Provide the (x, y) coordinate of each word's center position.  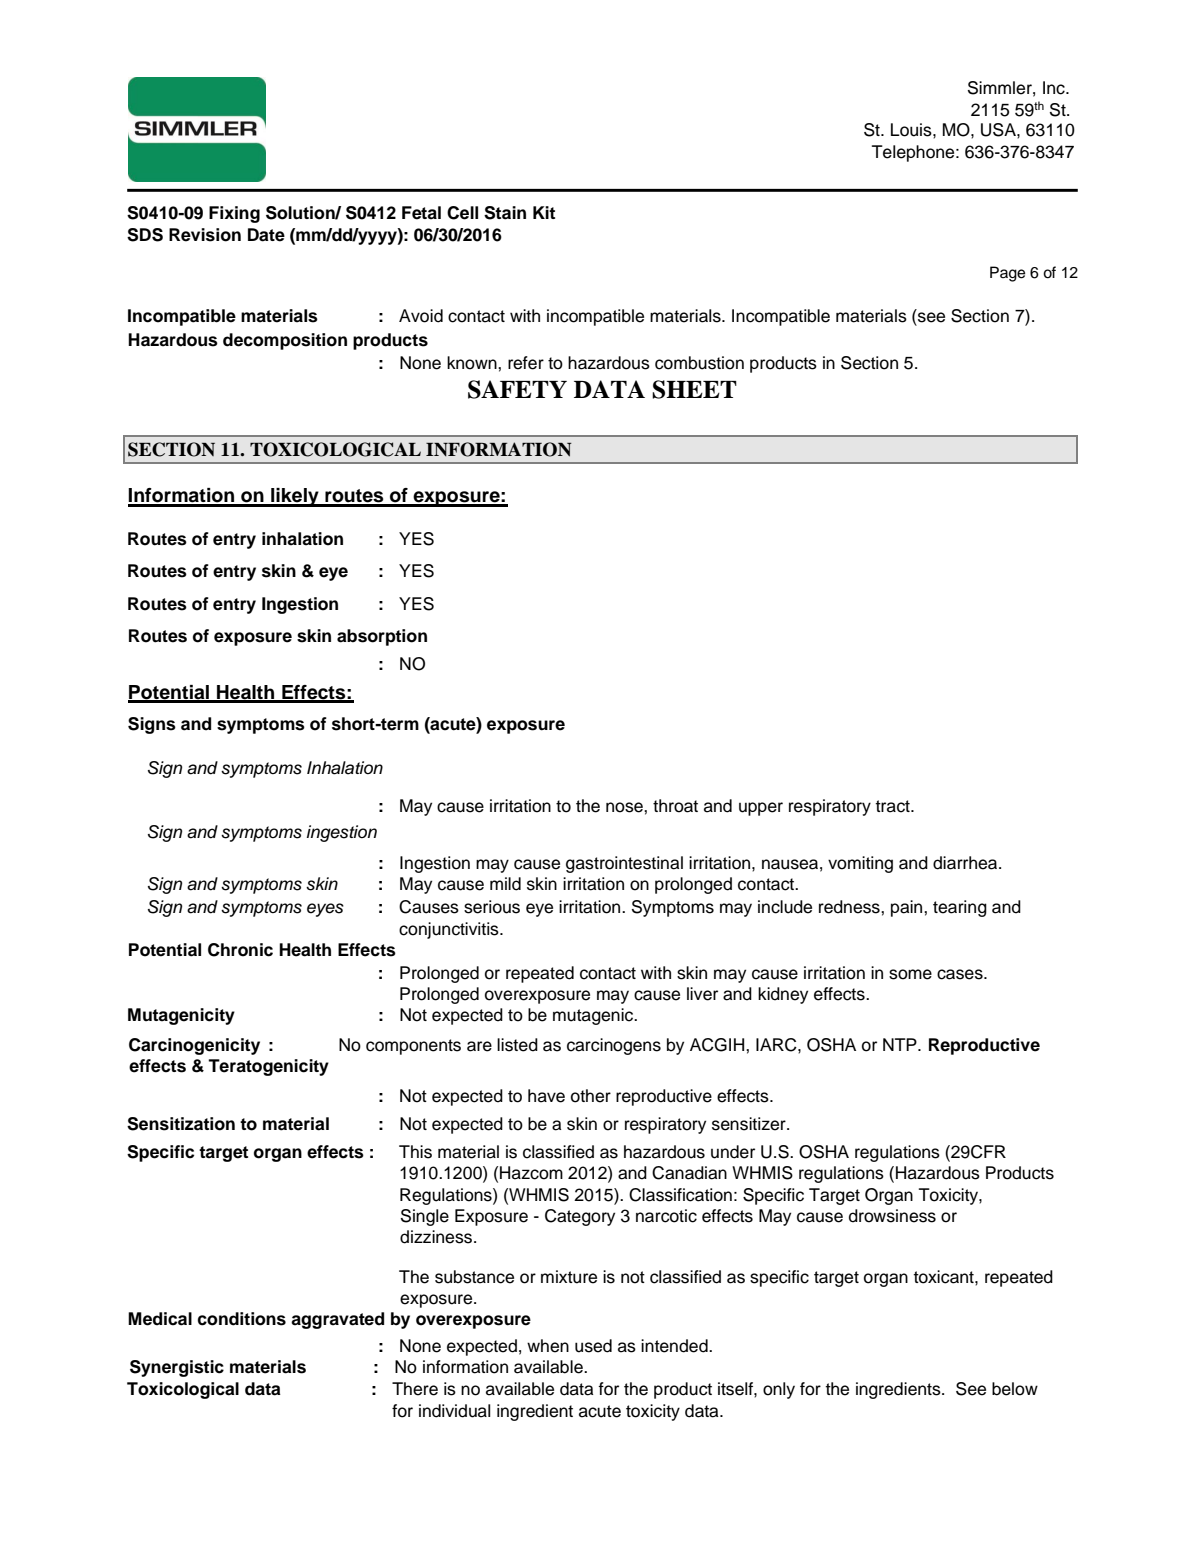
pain (908, 908)
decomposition (285, 341)
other (591, 1096)
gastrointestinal (624, 864)
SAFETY (517, 389)
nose (625, 807)
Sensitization (181, 1124)
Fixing (234, 214)
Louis (912, 130)
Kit (544, 212)
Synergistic (177, 1368)
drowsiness (892, 1216)
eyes (325, 910)
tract (894, 806)
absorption (382, 637)
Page (1007, 274)
